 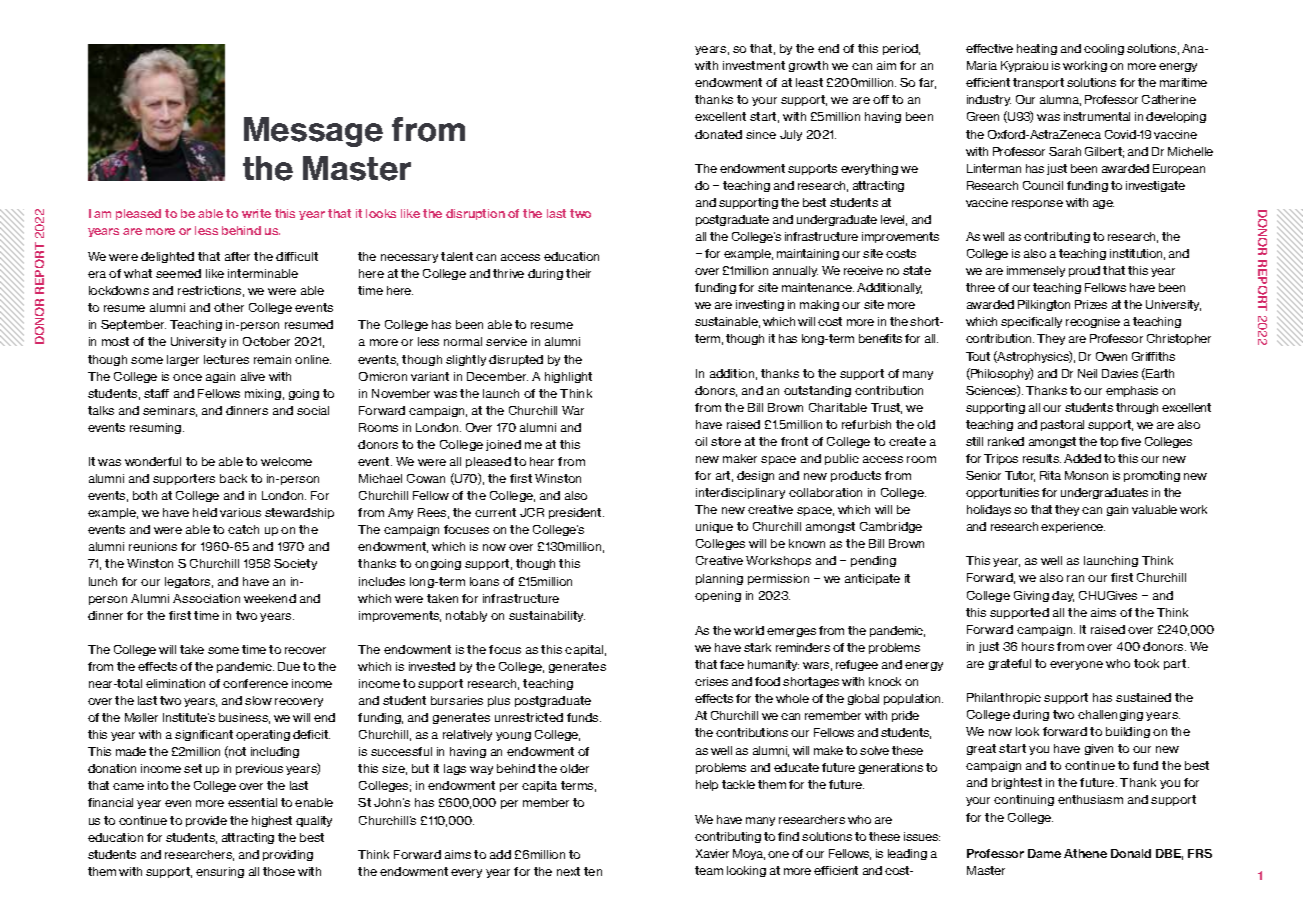 I want to click on crises, so click(x=711, y=681).
